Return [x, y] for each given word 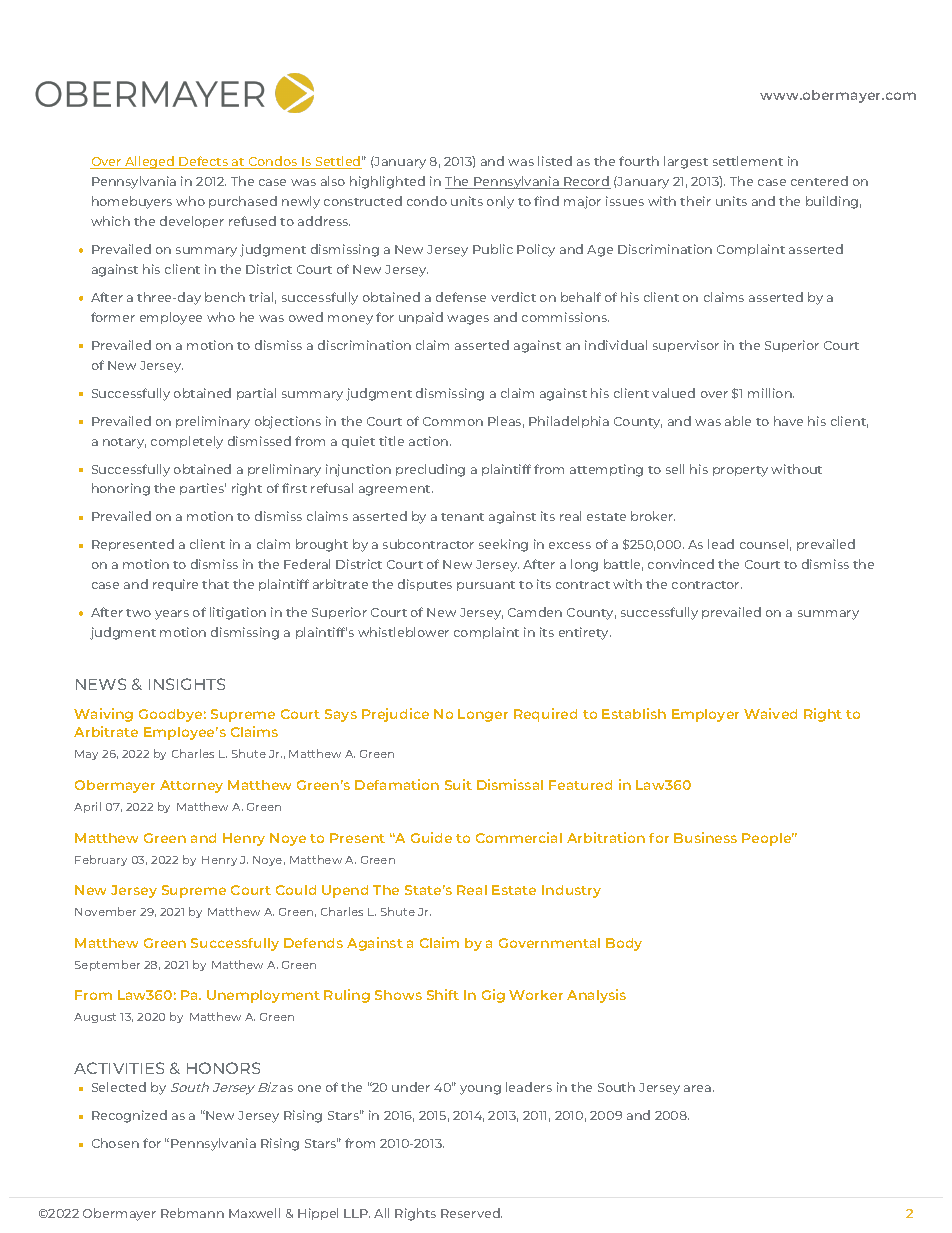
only [500, 202]
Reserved [471, 1213]
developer [192, 222]
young [480, 1090]
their [695, 201]
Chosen [115, 1143]
